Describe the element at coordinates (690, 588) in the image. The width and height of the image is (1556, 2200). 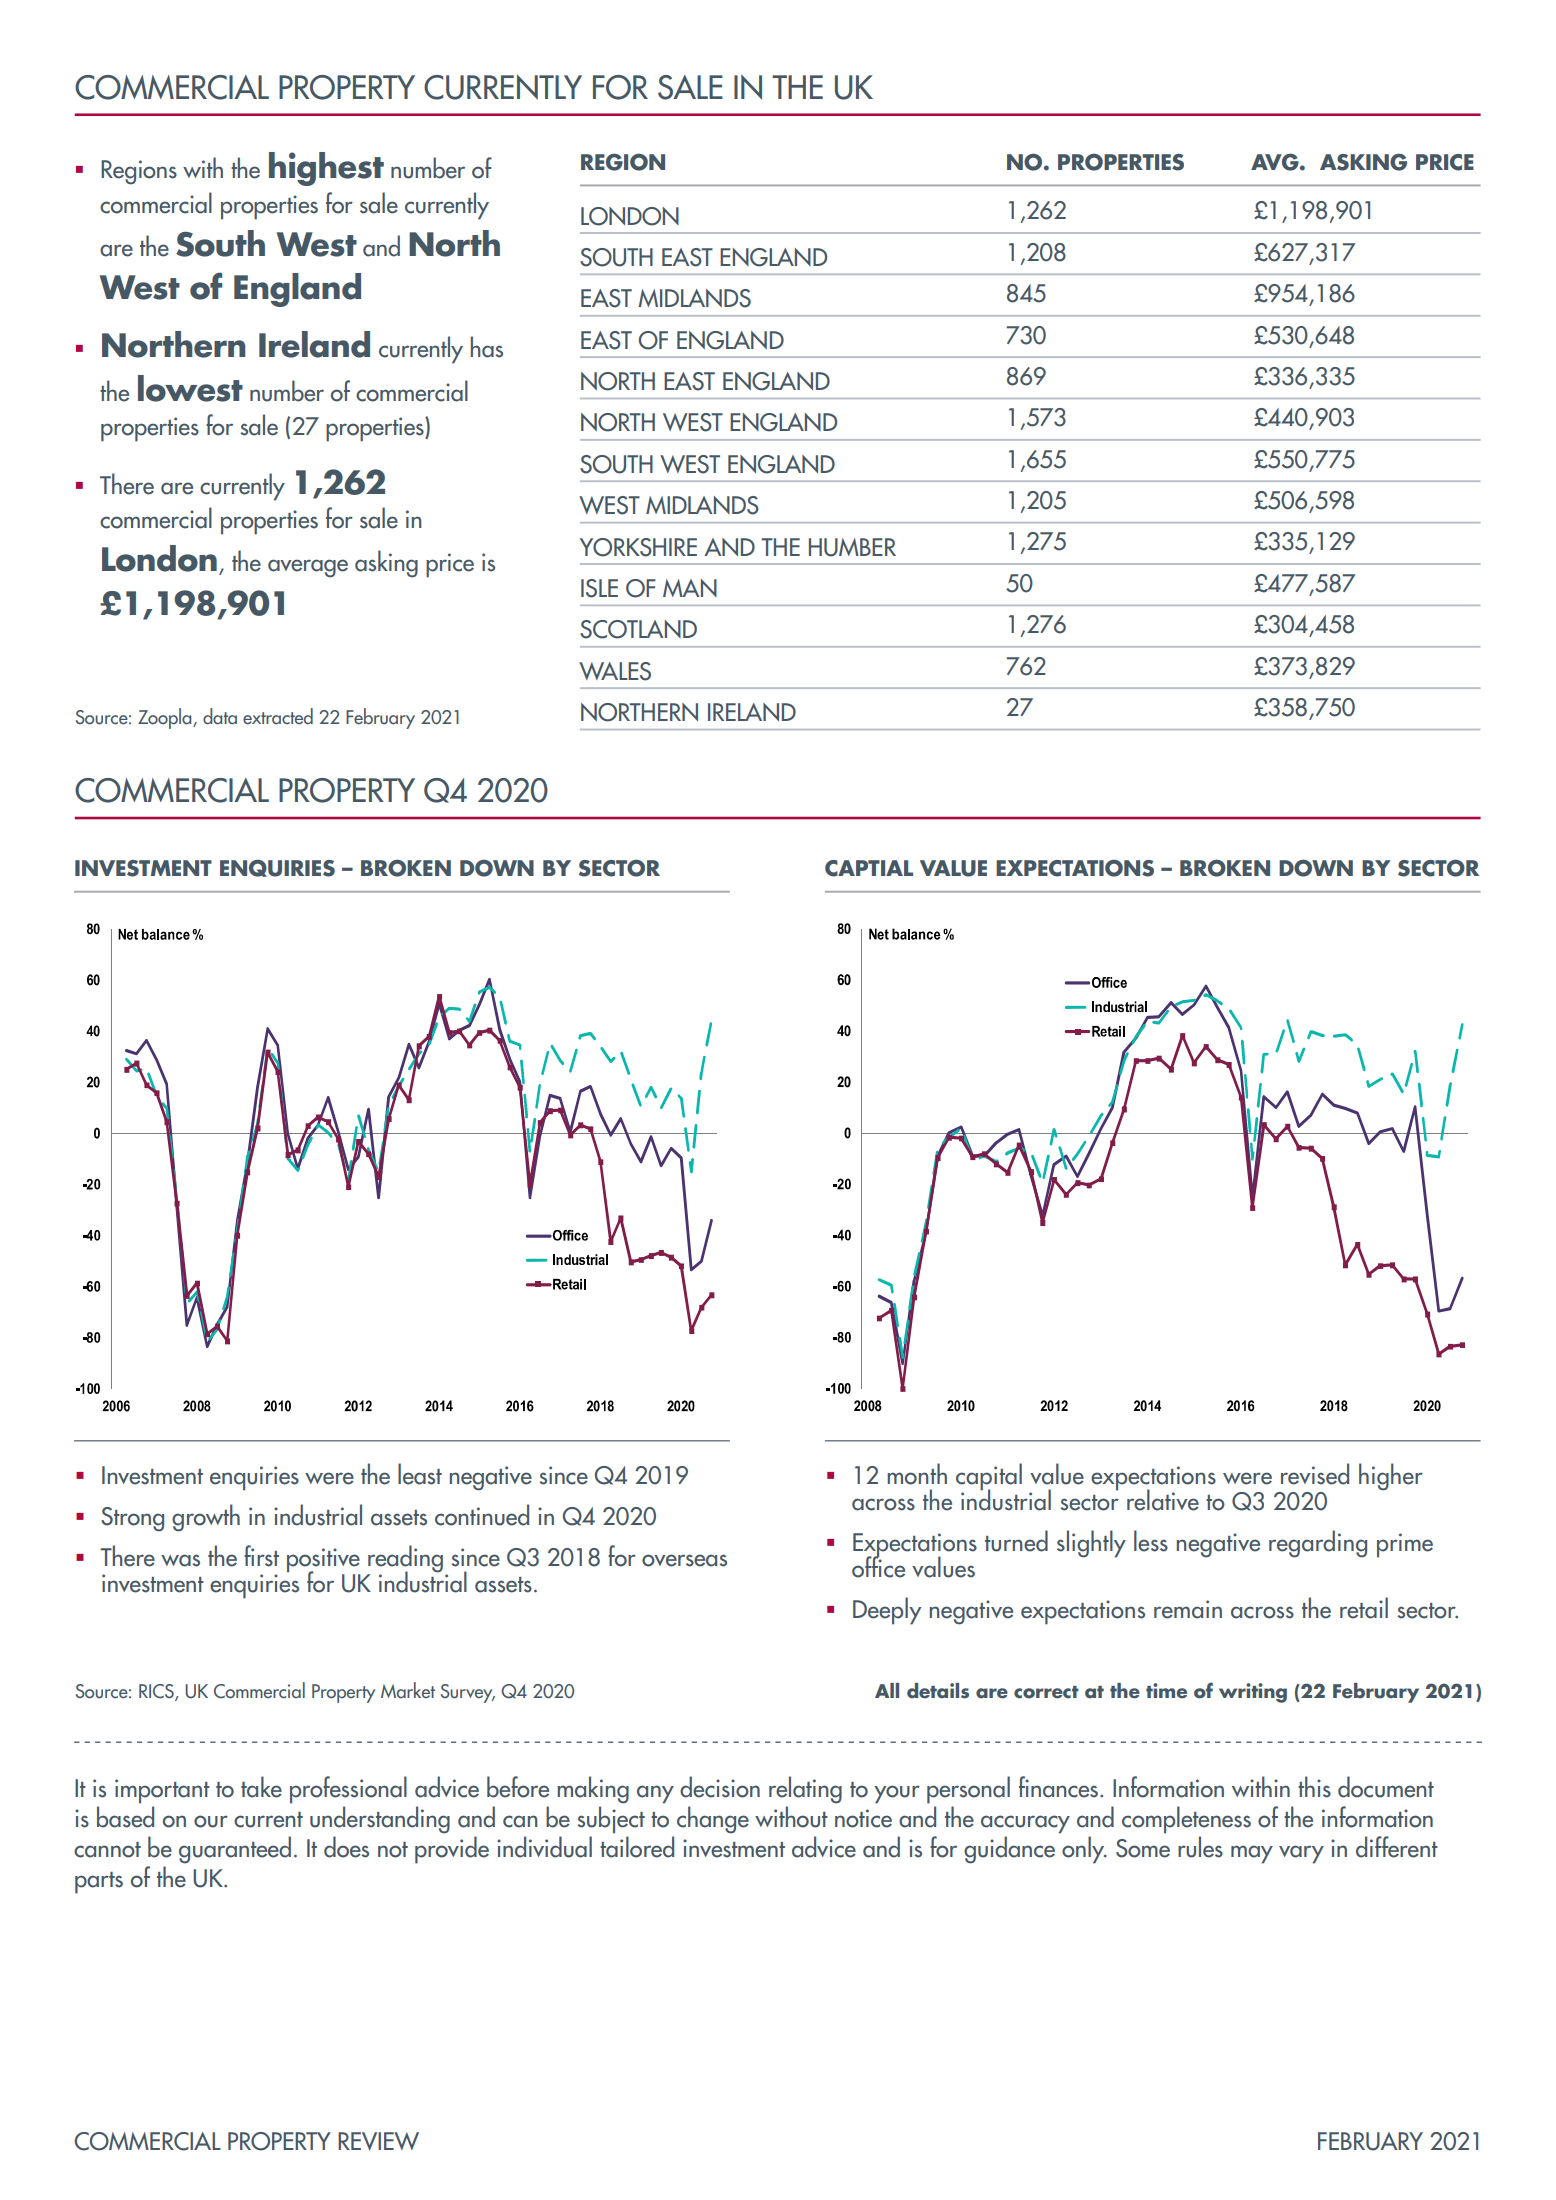
I see `MAN` at that location.
